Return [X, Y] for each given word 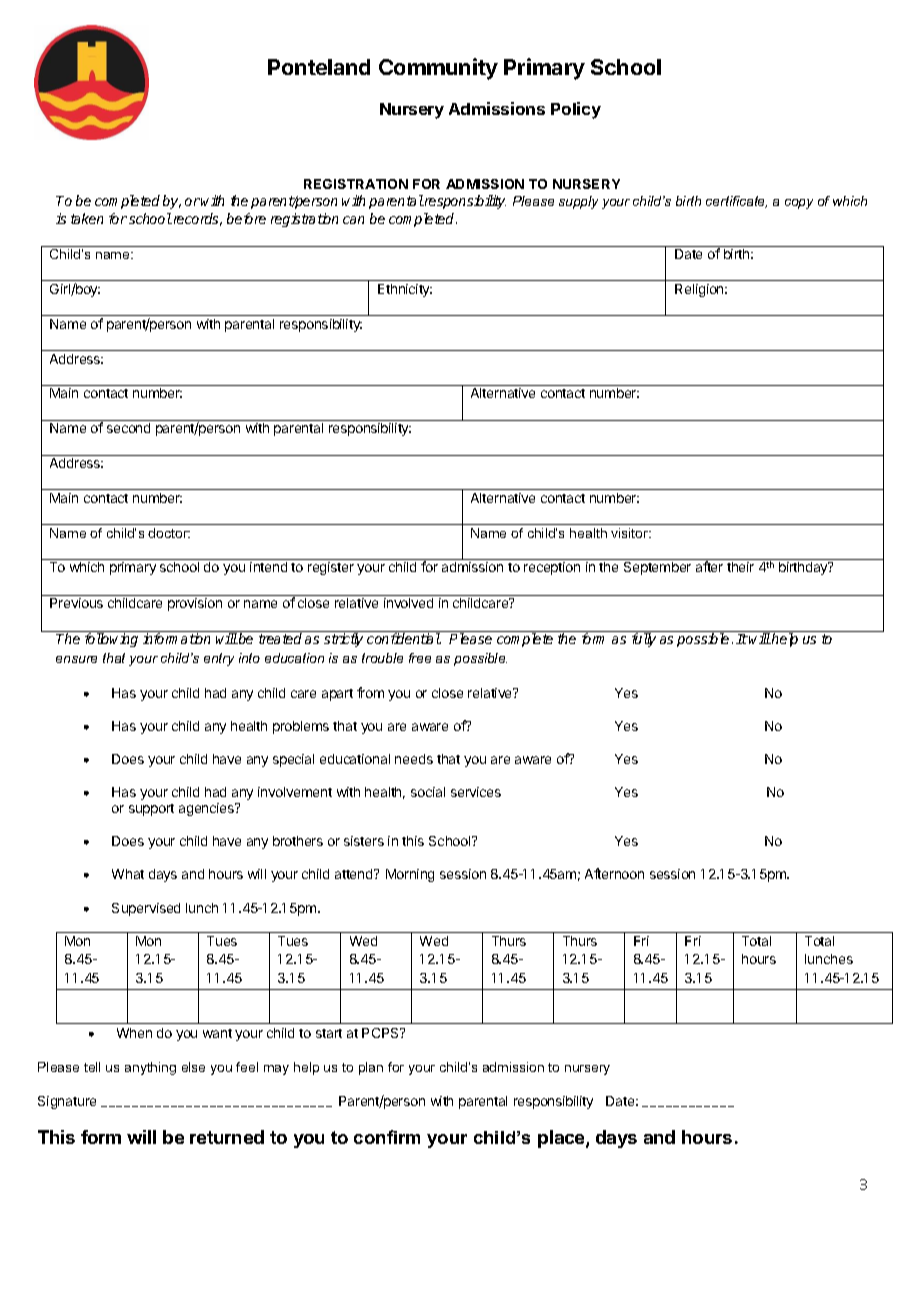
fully [644, 640]
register [331, 568]
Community [438, 69]
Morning [410, 875]
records [196, 219]
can [353, 220]
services [476, 792]
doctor [169, 533]
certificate [736, 202]
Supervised [146, 909]
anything [150, 1068]
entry [219, 659]
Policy [576, 110]
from [370, 692]
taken [87, 218]
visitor [631, 533]
